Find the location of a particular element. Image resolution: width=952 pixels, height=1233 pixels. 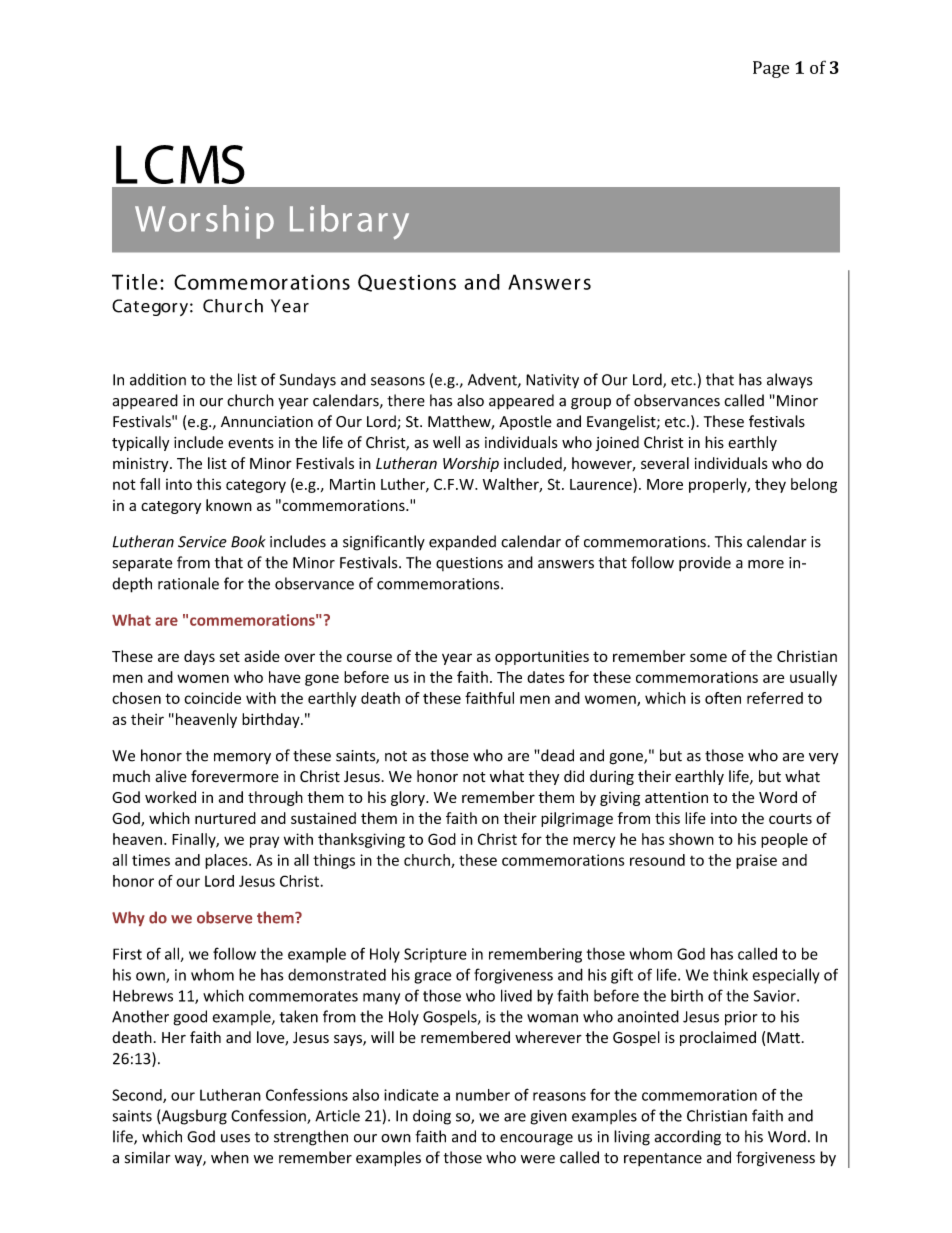

expanded is located at coordinates (462, 543).
